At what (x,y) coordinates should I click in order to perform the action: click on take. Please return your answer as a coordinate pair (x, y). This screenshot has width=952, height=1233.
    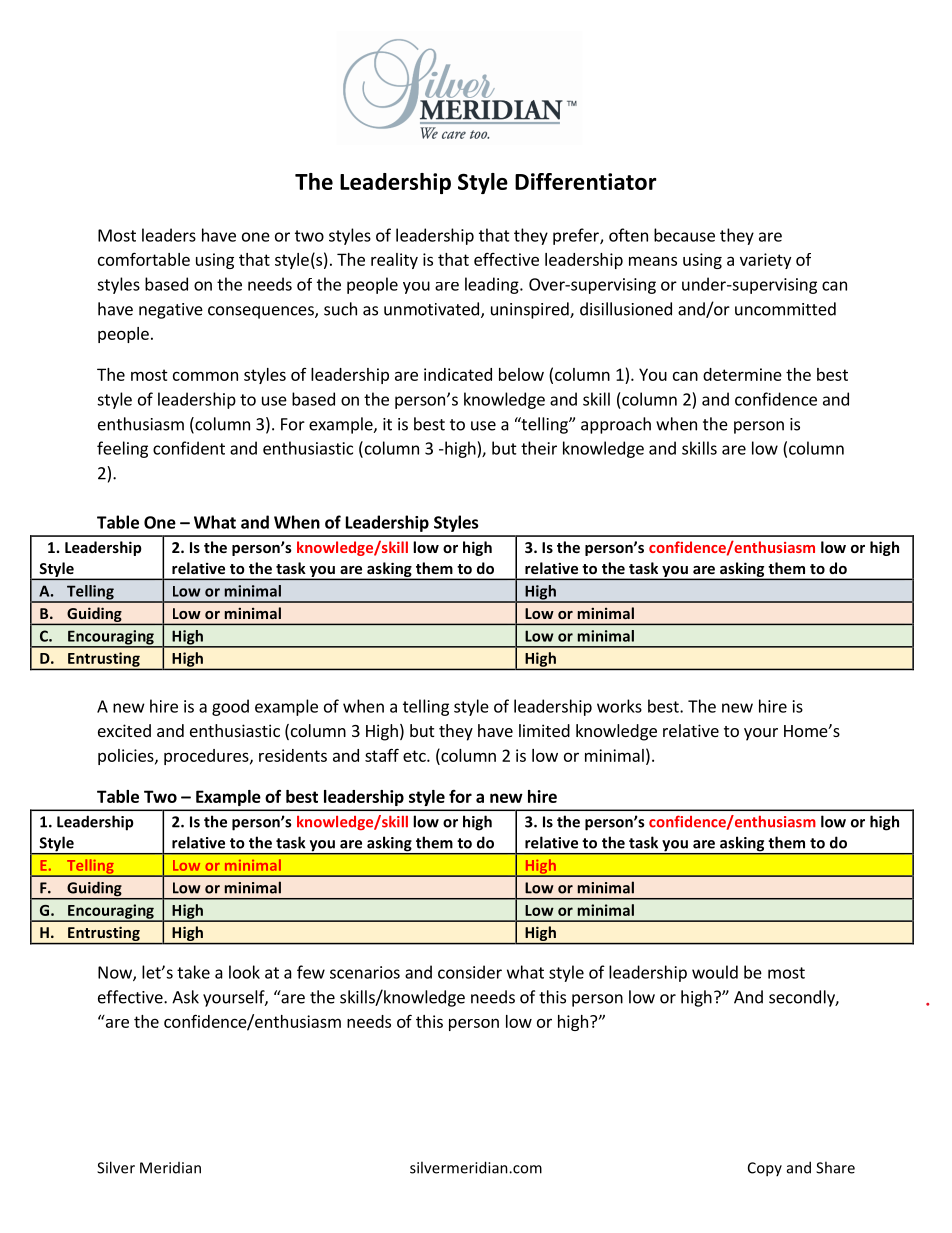
    Looking at the image, I should click on (193, 972).
